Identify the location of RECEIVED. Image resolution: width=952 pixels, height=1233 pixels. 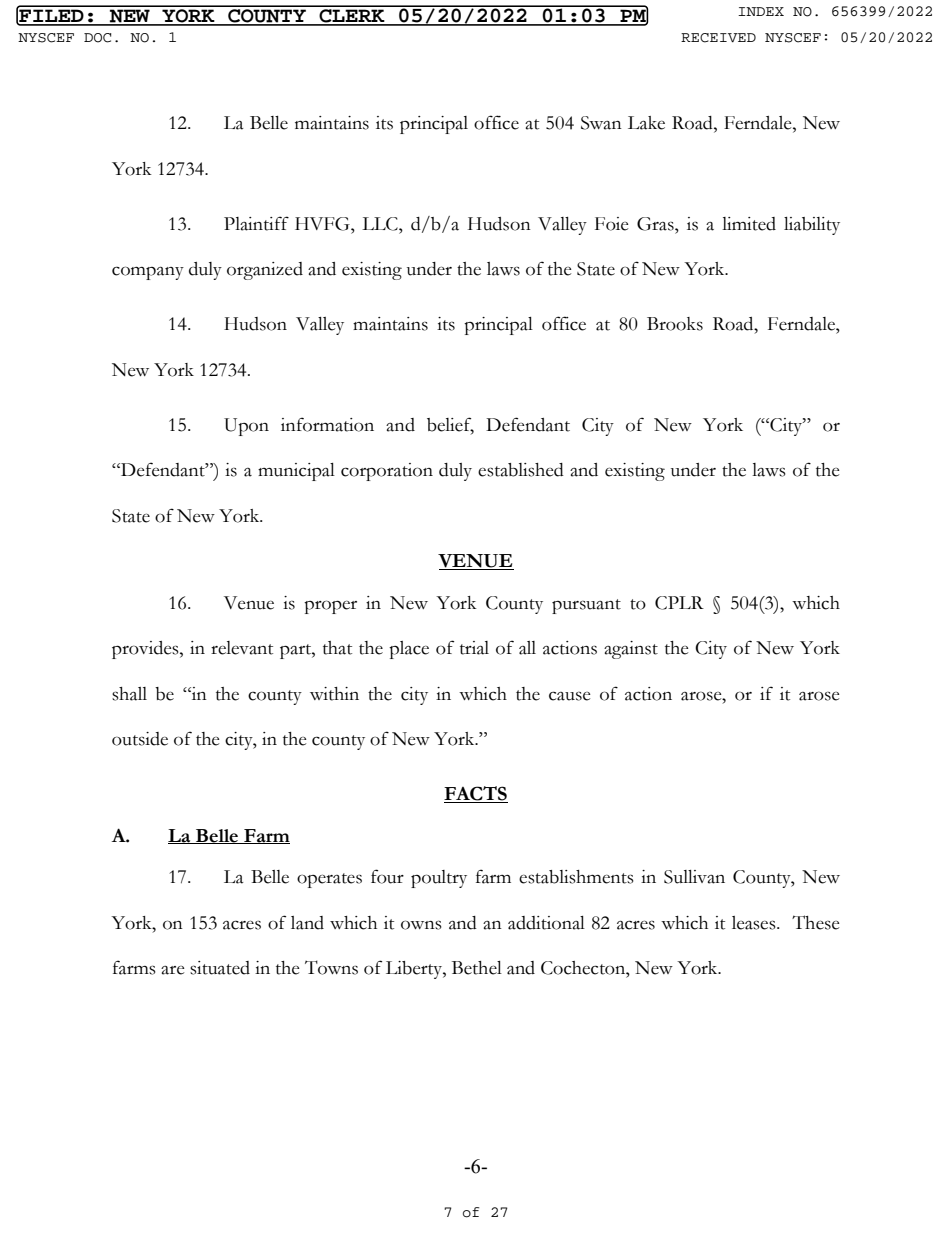
(718, 38).
